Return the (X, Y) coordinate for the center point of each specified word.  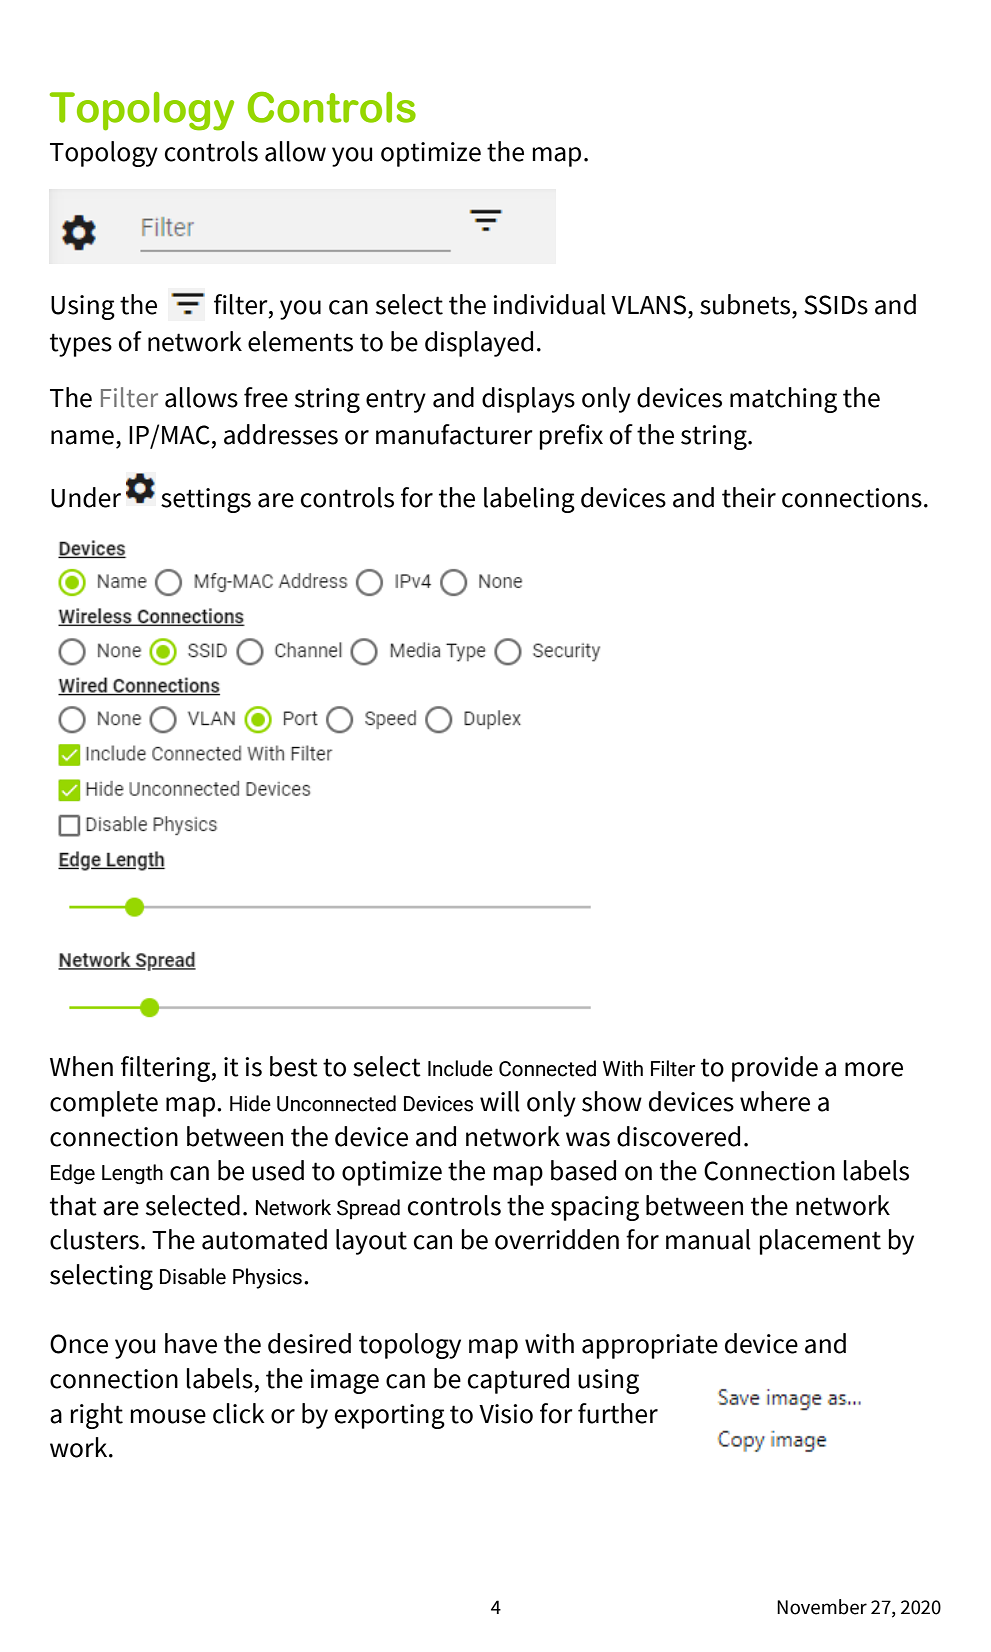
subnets (746, 304)
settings (206, 500)
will (500, 1101)
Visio (506, 1414)
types (81, 345)
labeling (529, 500)
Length (132, 1174)
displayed (479, 344)
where (775, 1101)
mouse (168, 1416)
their (749, 497)
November (822, 1607)
